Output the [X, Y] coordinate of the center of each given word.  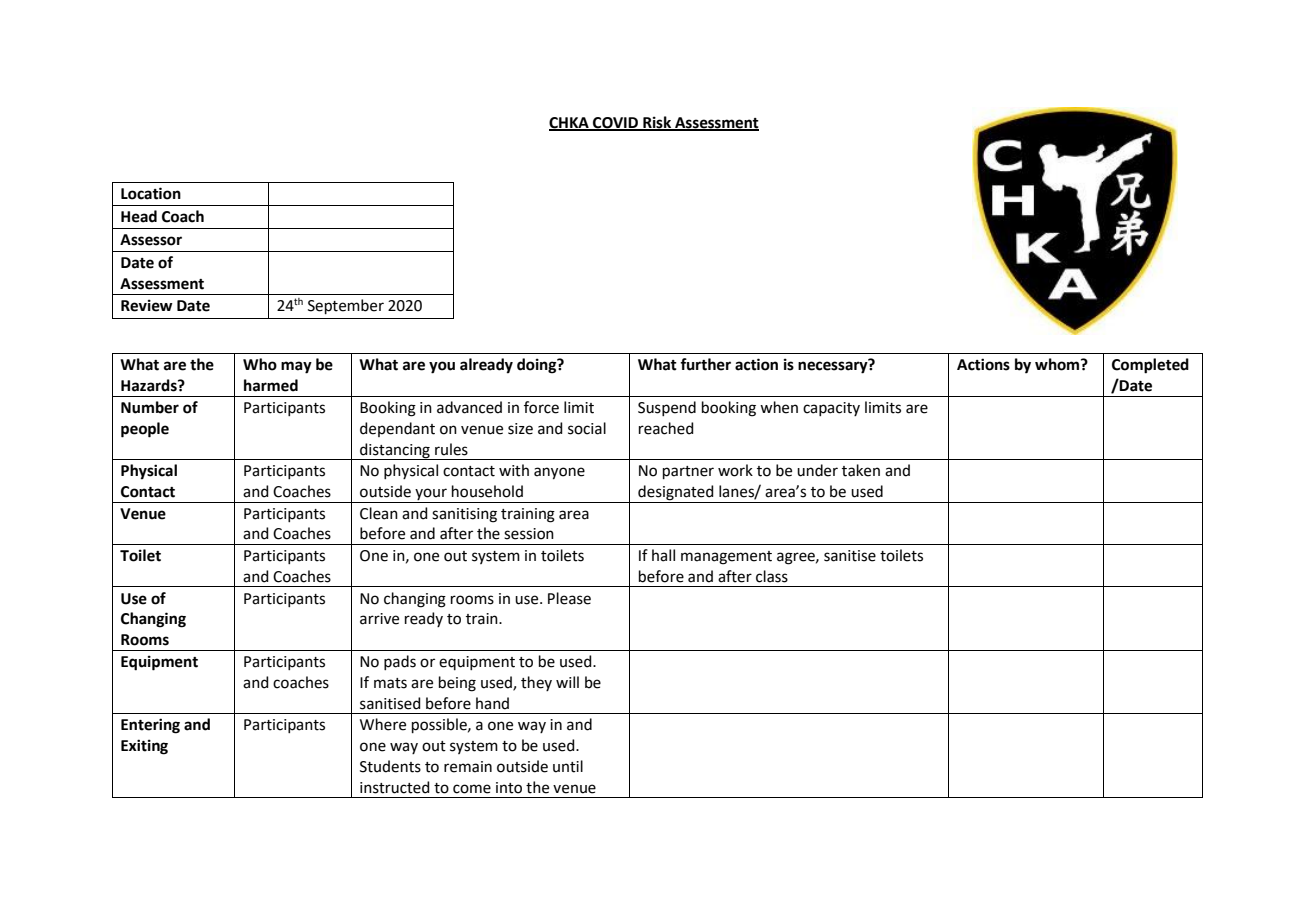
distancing [395, 451]
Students [390, 766]
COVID [616, 124]
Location [151, 193]
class [772, 576]
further [705, 364]
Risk [657, 123]
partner [688, 472]
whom [1058, 364]
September [346, 306]
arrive [379, 619]
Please [569, 598]
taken [861, 470]
